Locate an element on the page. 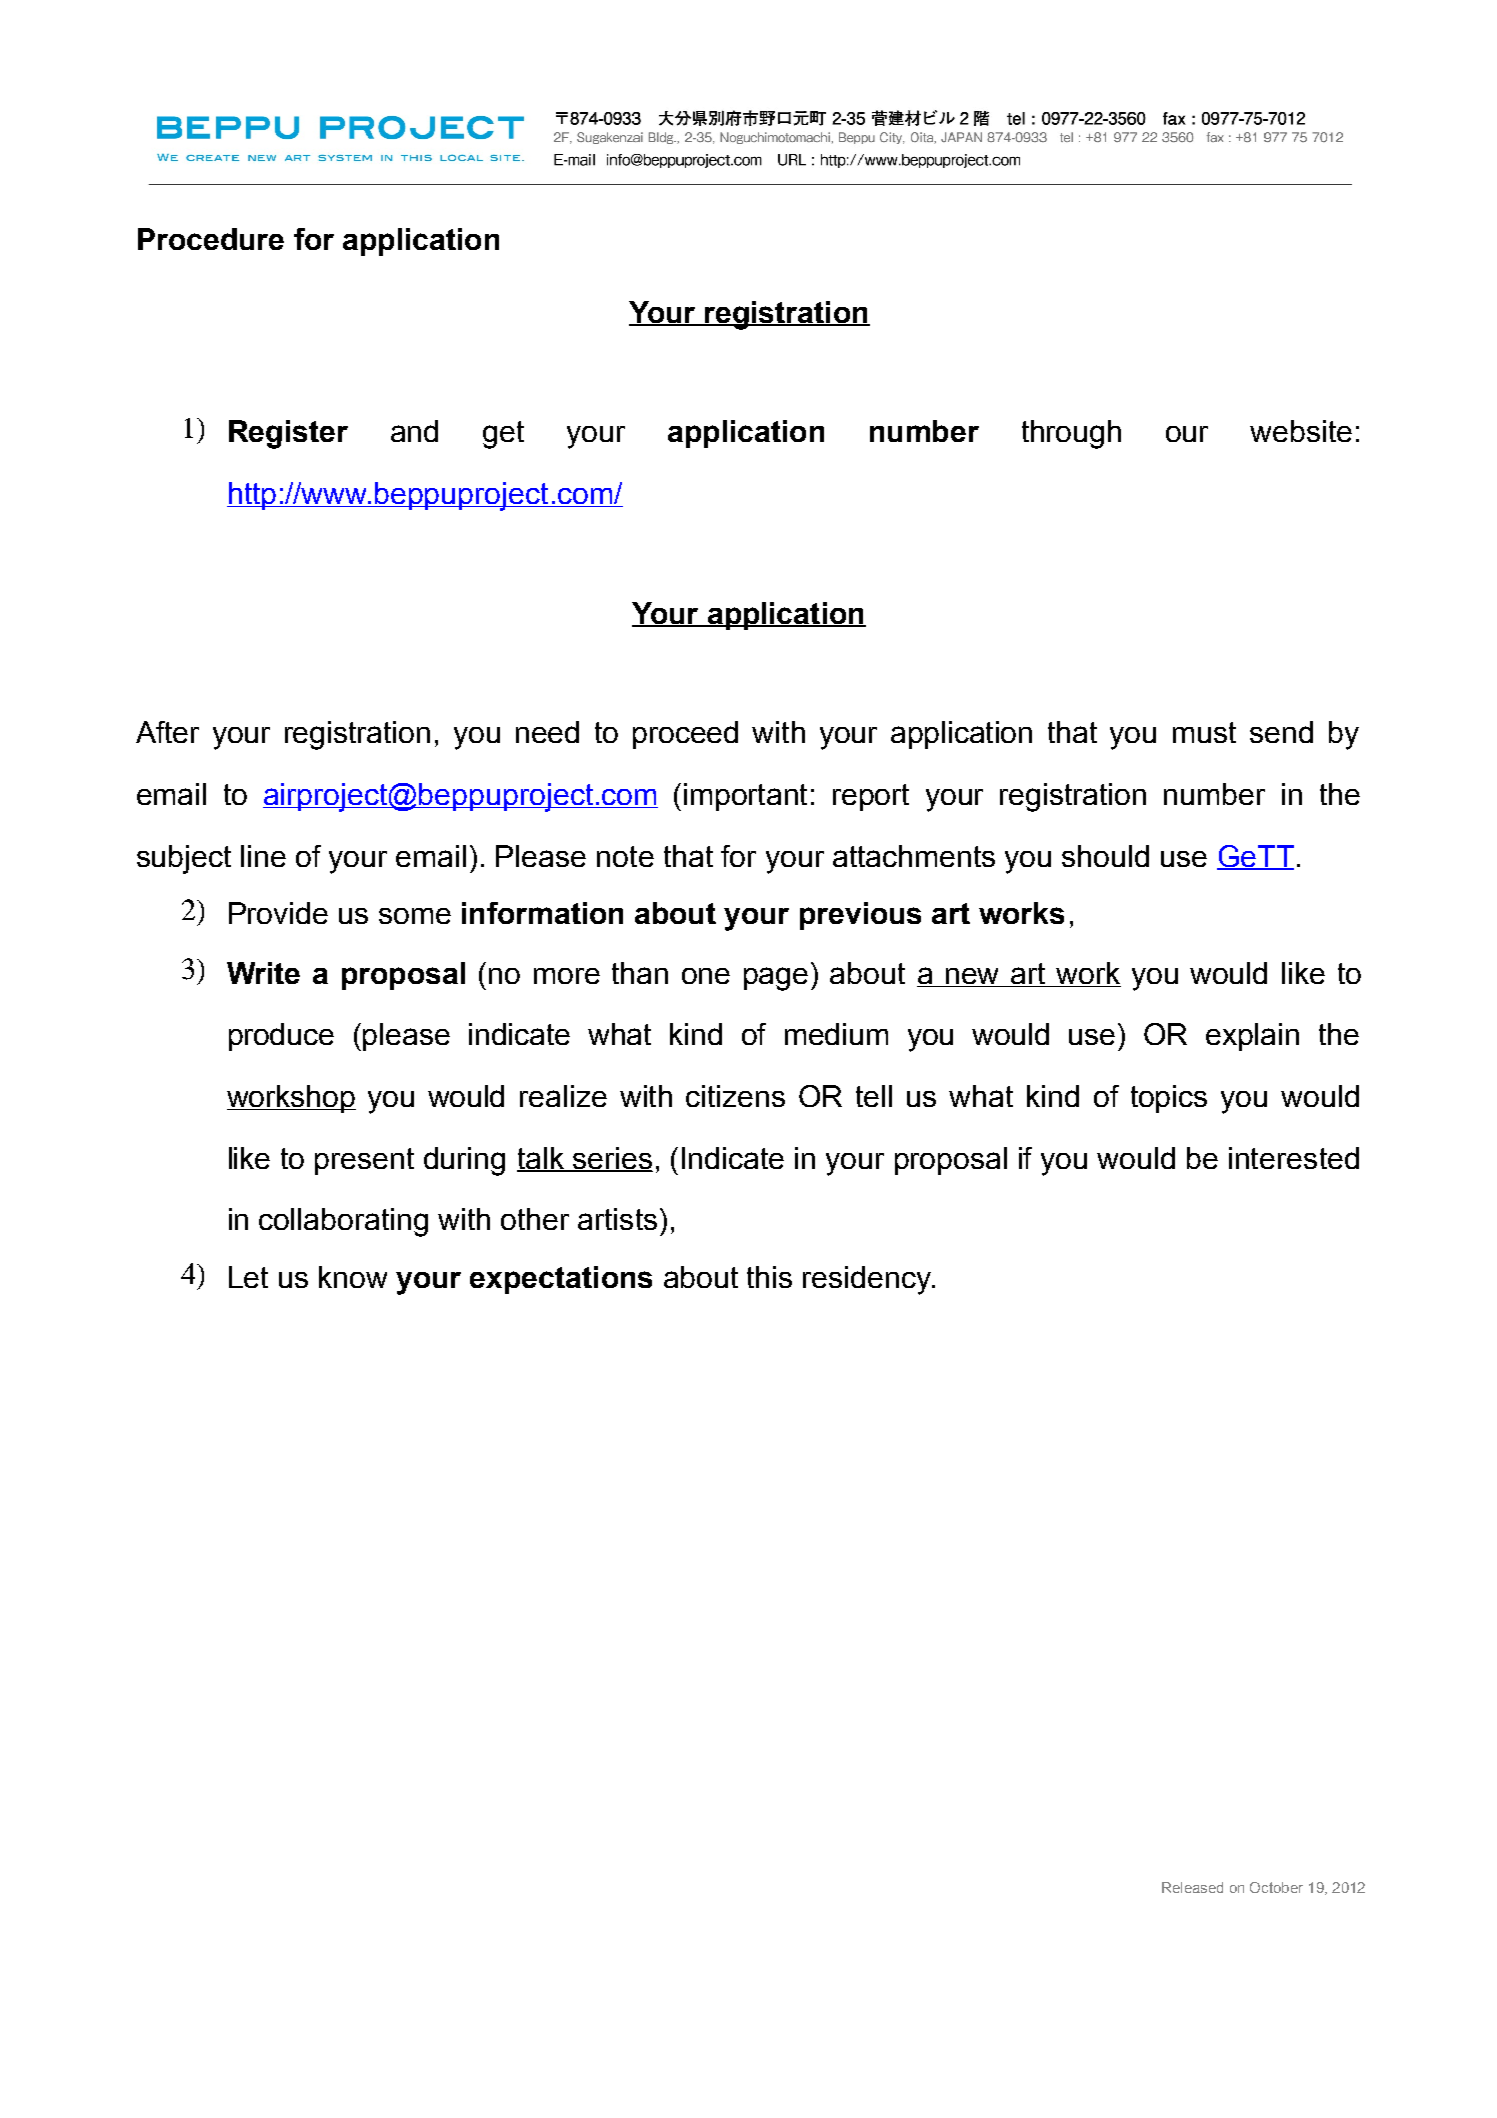  citizens is located at coordinates (735, 1096).
